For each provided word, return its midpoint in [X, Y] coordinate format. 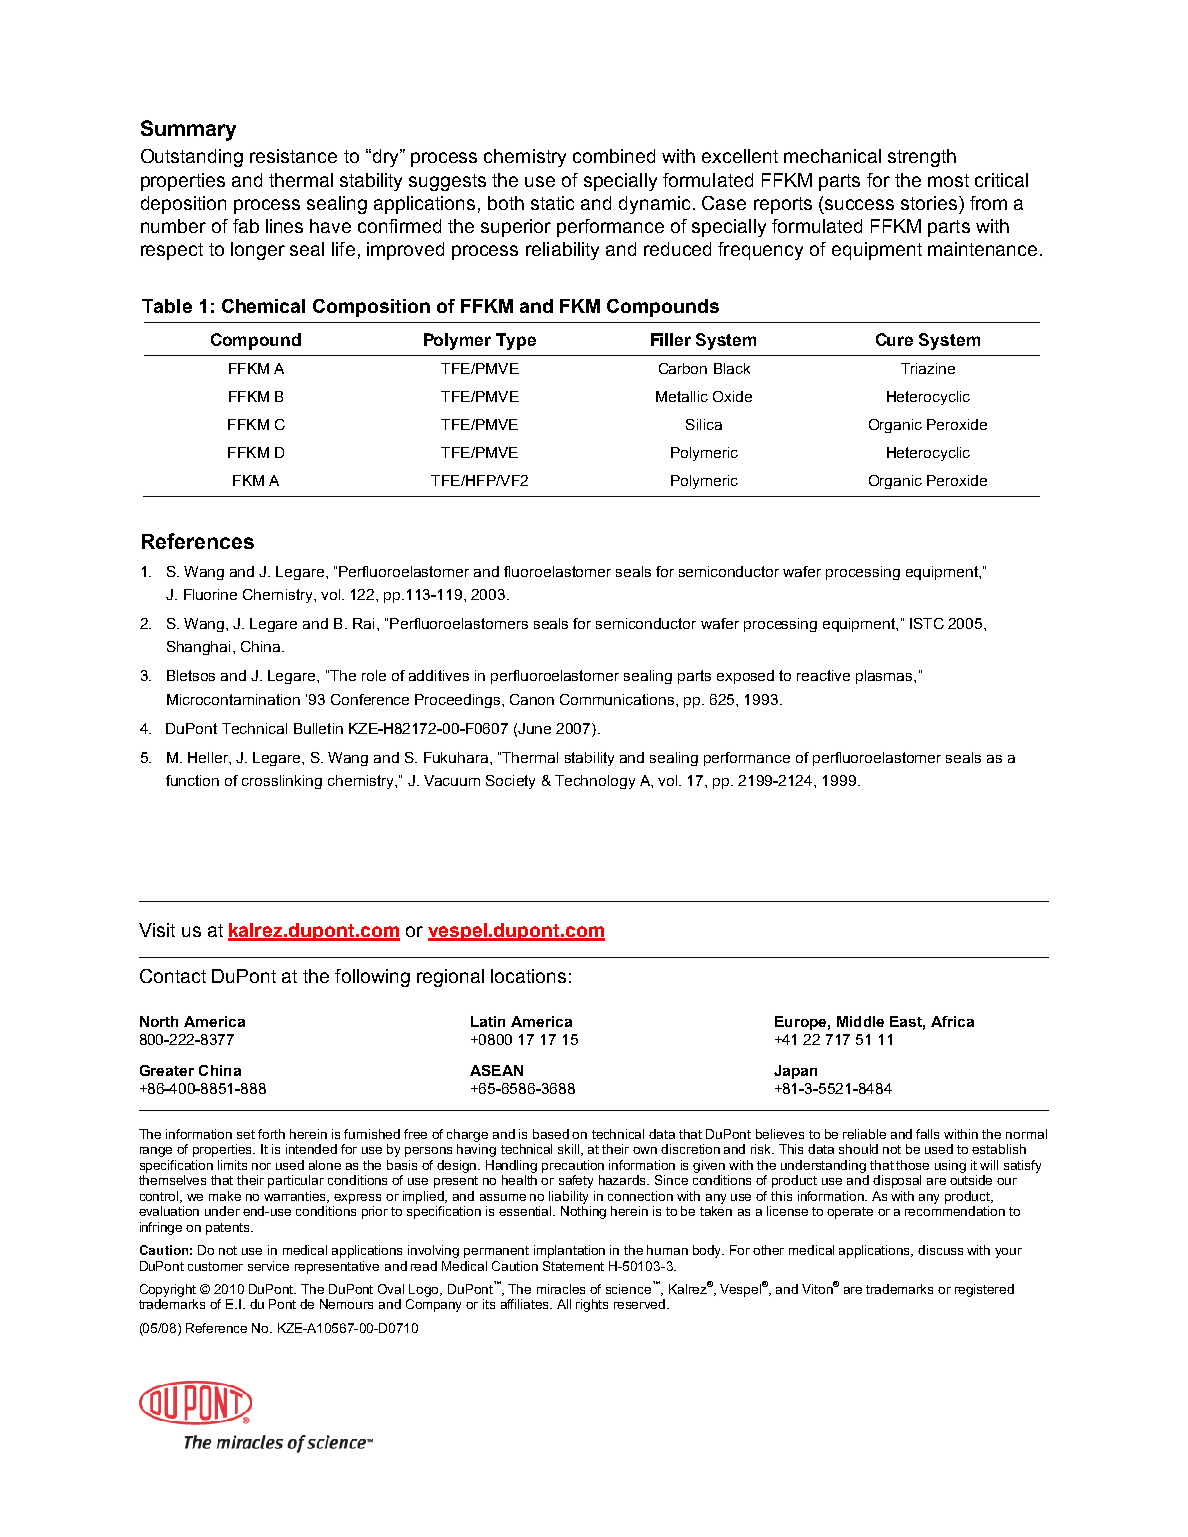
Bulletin [318, 728]
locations [528, 976]
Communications [618, 699]
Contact [173, 976]
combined [614, 156]
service [268, 1266]
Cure [894, 339]
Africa [952, 1021]
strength [922, 158]
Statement [573, 1266]
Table [167, 306]
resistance [293, 156]
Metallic [682, 396]
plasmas [885, 677]
